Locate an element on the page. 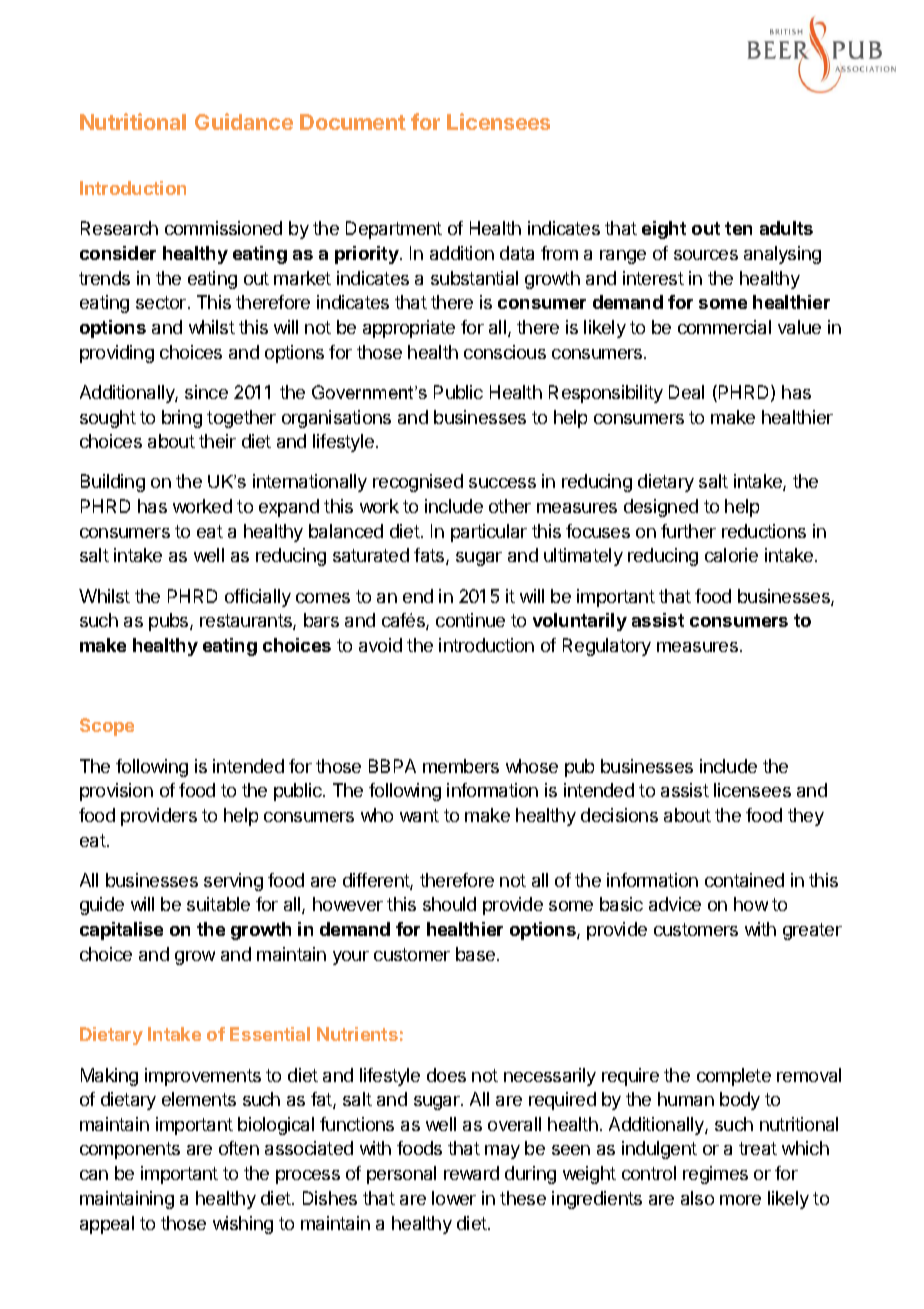 Image resolution: width=924 pixels, height=1309 pixels. serving is located at coordinates (233, 882).
